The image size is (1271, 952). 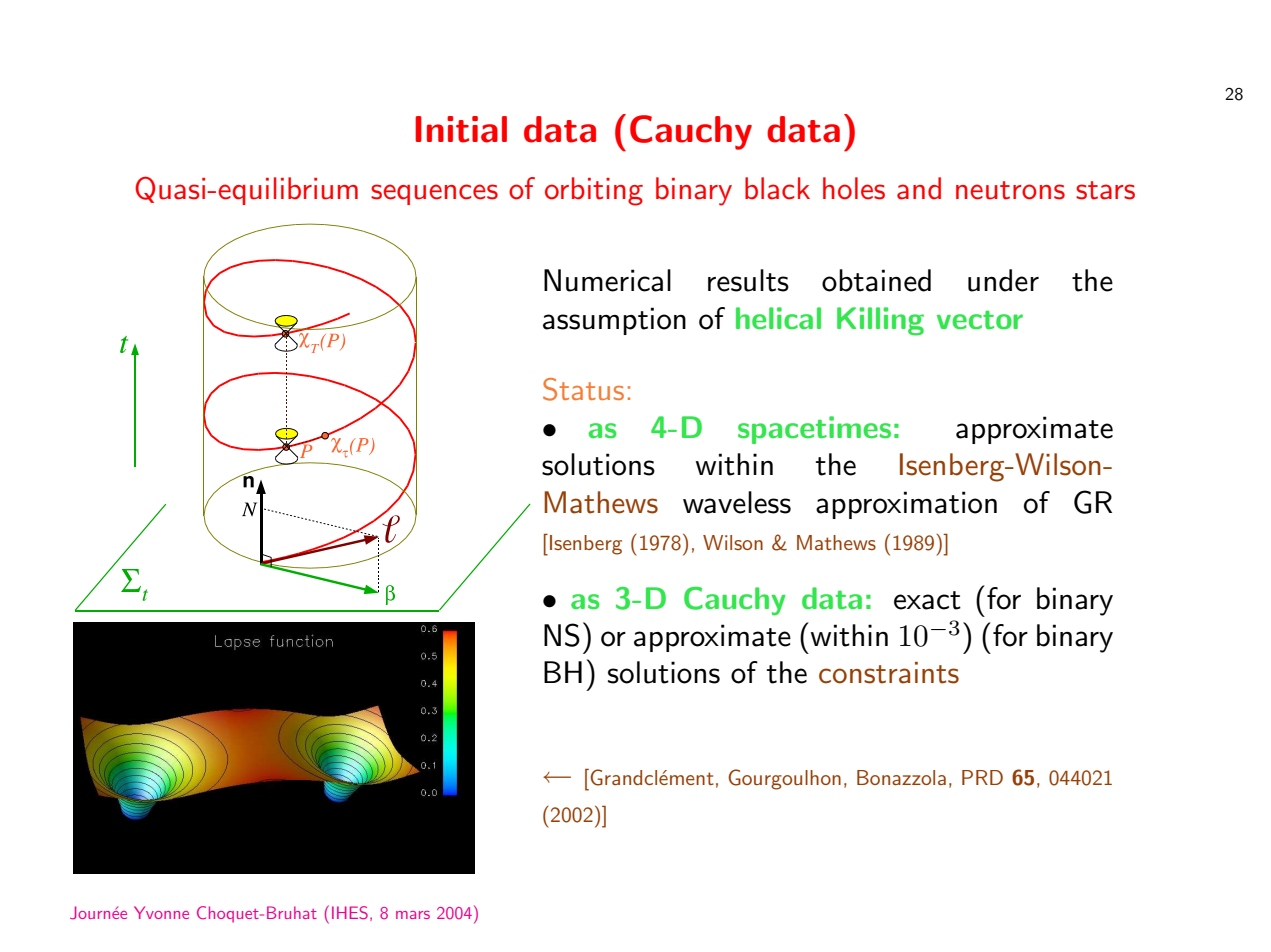 What do you see at coordinates (413, 915) in the screenshot?
I see `mars` at bounding box center [413, 915].
